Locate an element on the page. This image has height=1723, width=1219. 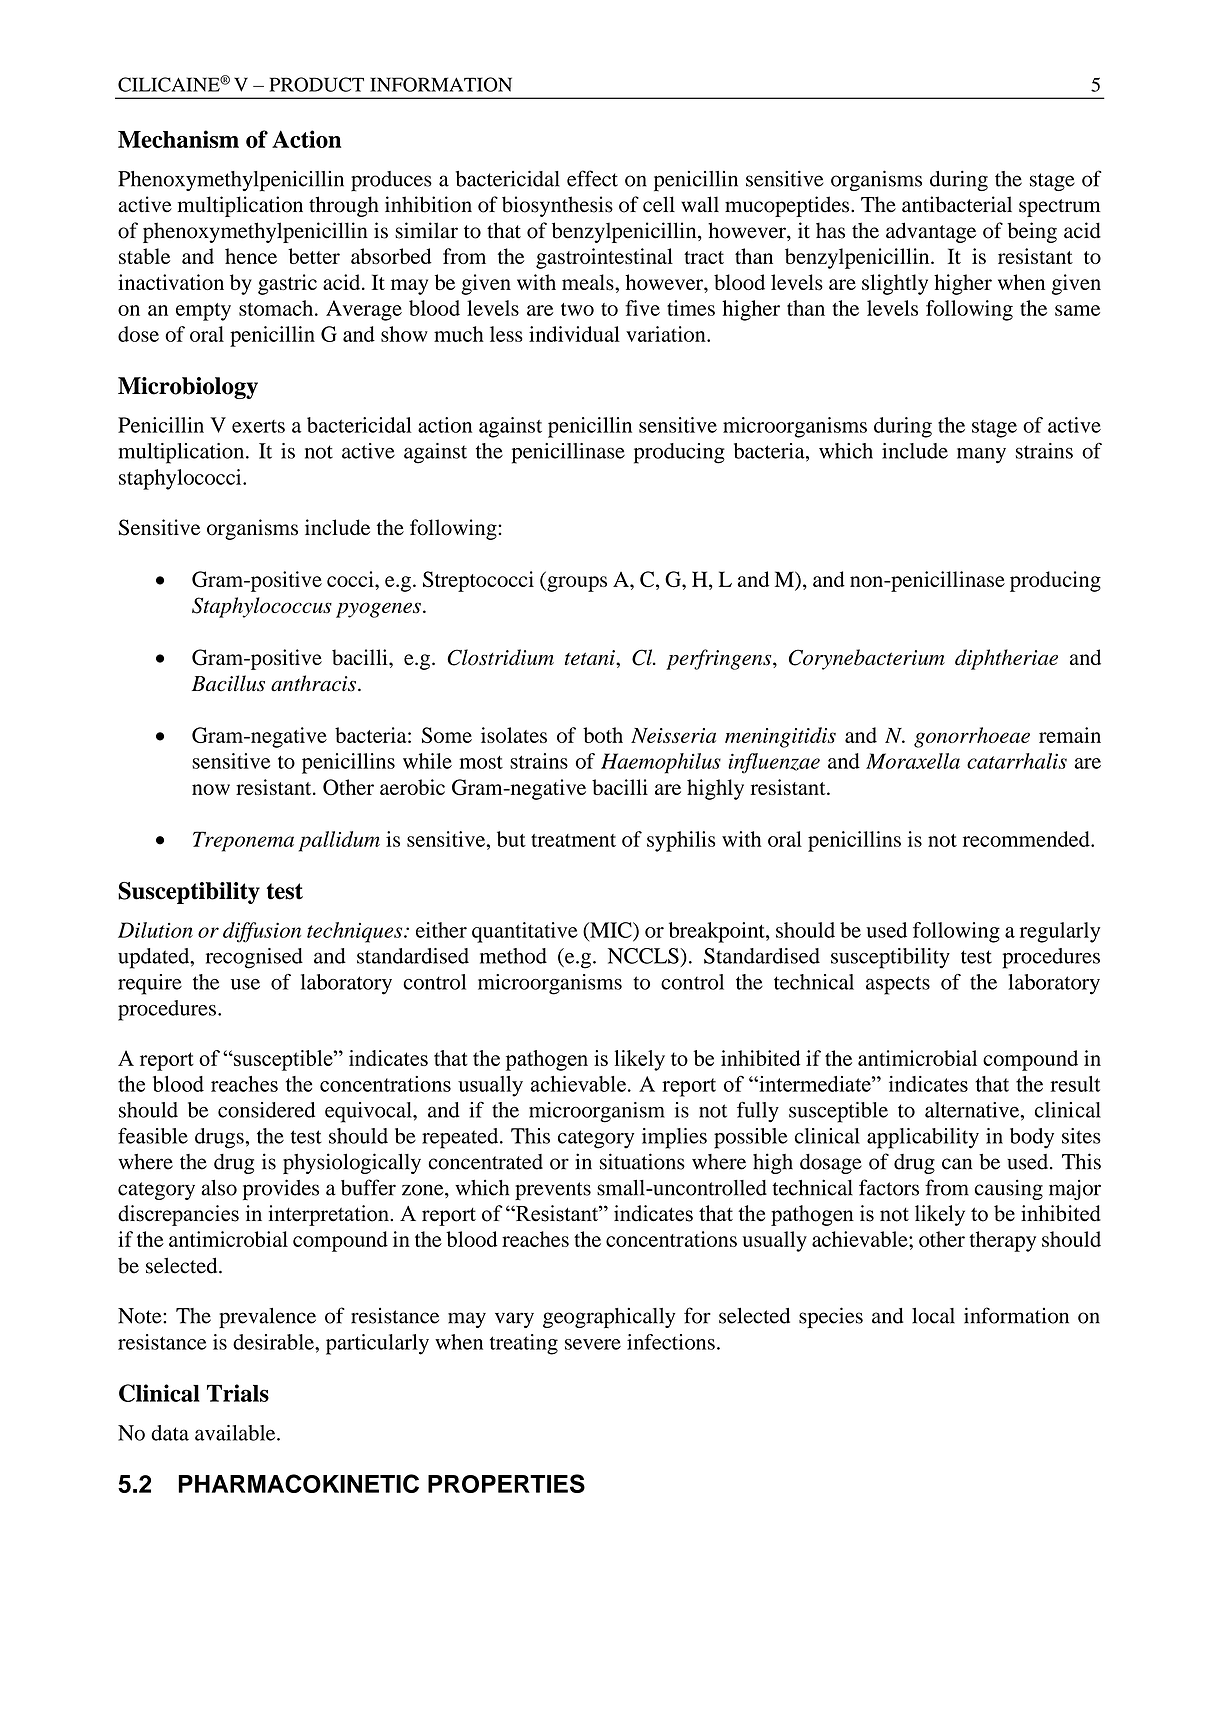
spectrum is located at coordinates (1060, 208).
